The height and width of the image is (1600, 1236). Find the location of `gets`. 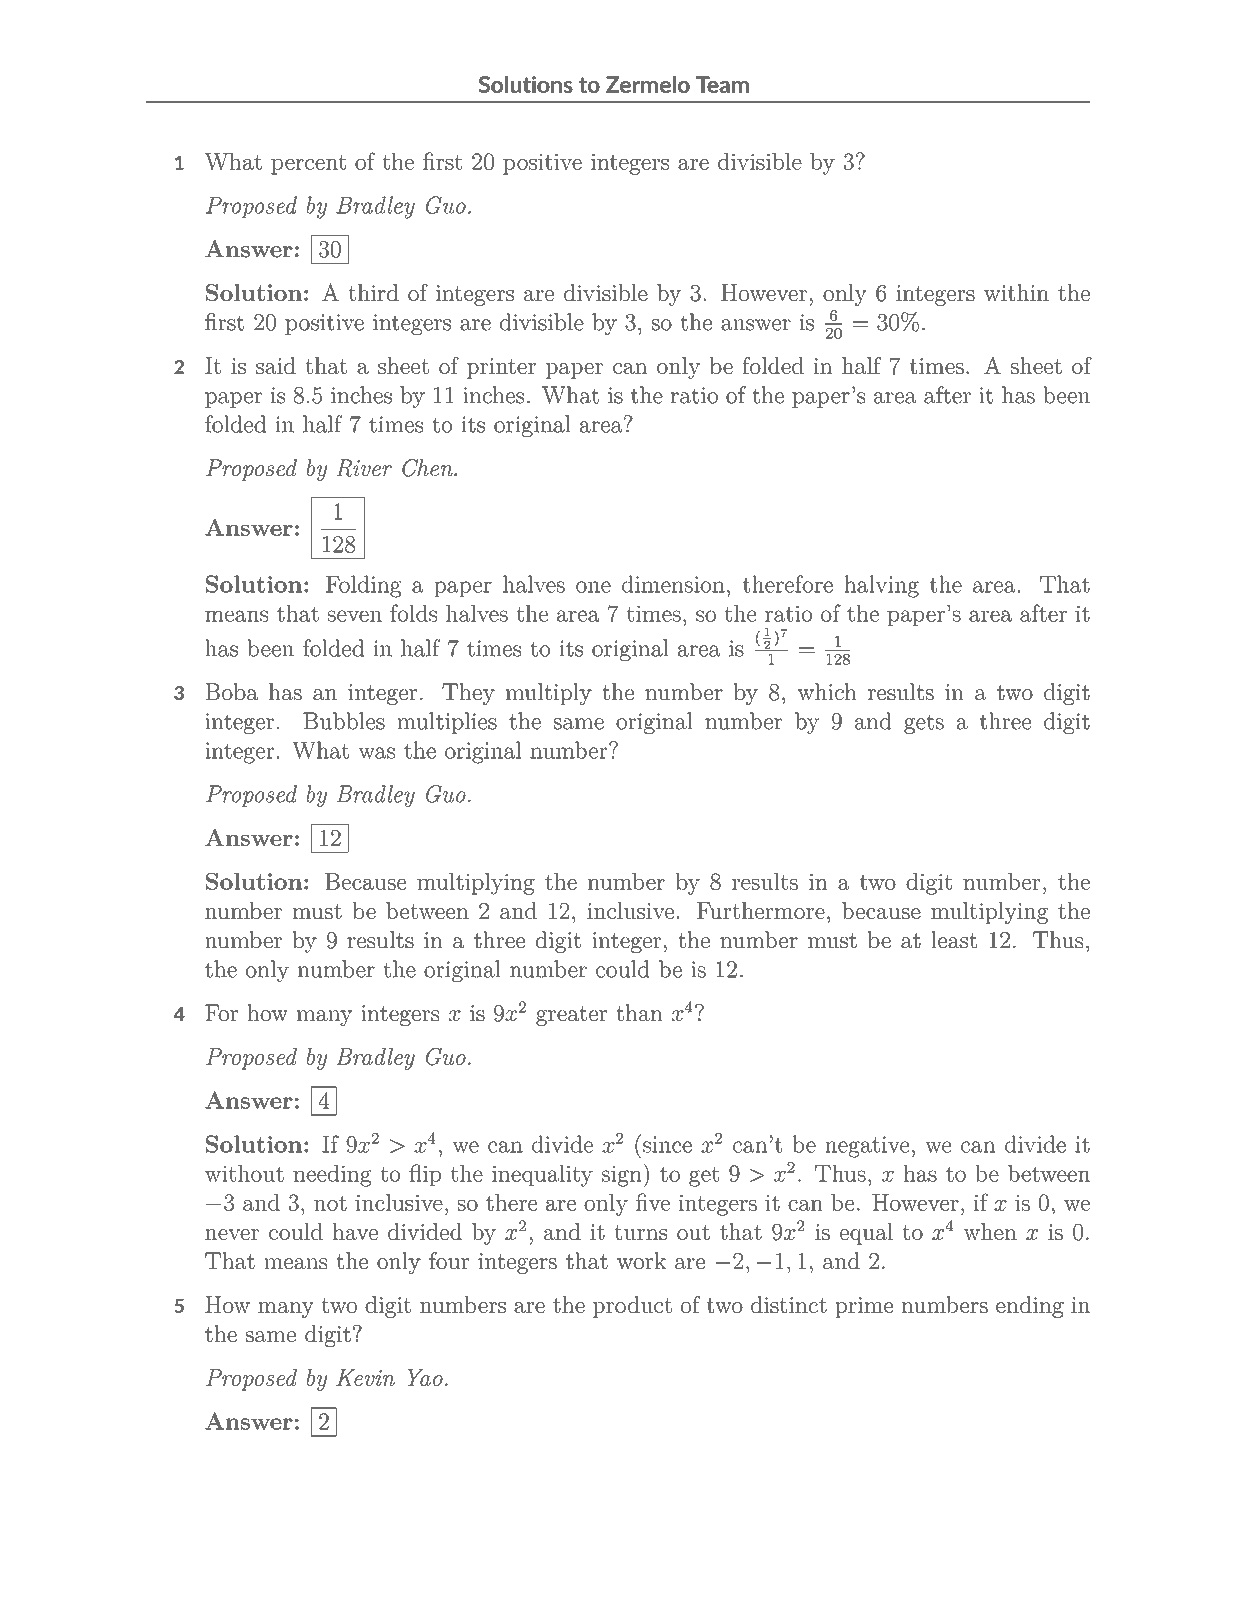

gets is located at coordinates (924, 724).
